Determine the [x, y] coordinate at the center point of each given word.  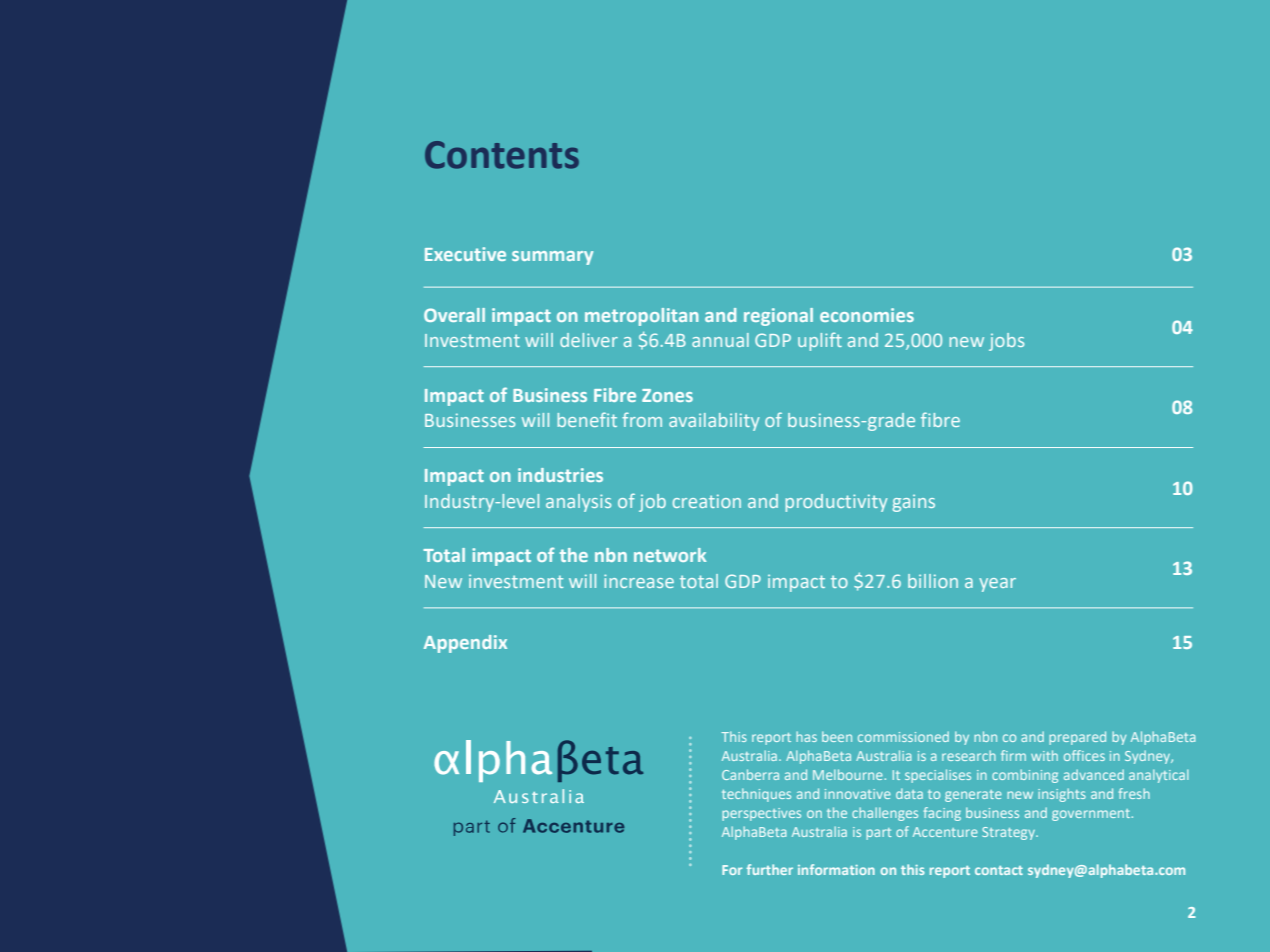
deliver [589, 340]
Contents [502, 155]
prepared [1077, 738]
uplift [820, 341]
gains [914, 503]
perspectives [761, 814]
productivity [836, 503]
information [836, 869]
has [806, 736]
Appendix [465, 644]
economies [867, 315]
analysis [578, 503]
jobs [1006, 342]
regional [778, 317]
